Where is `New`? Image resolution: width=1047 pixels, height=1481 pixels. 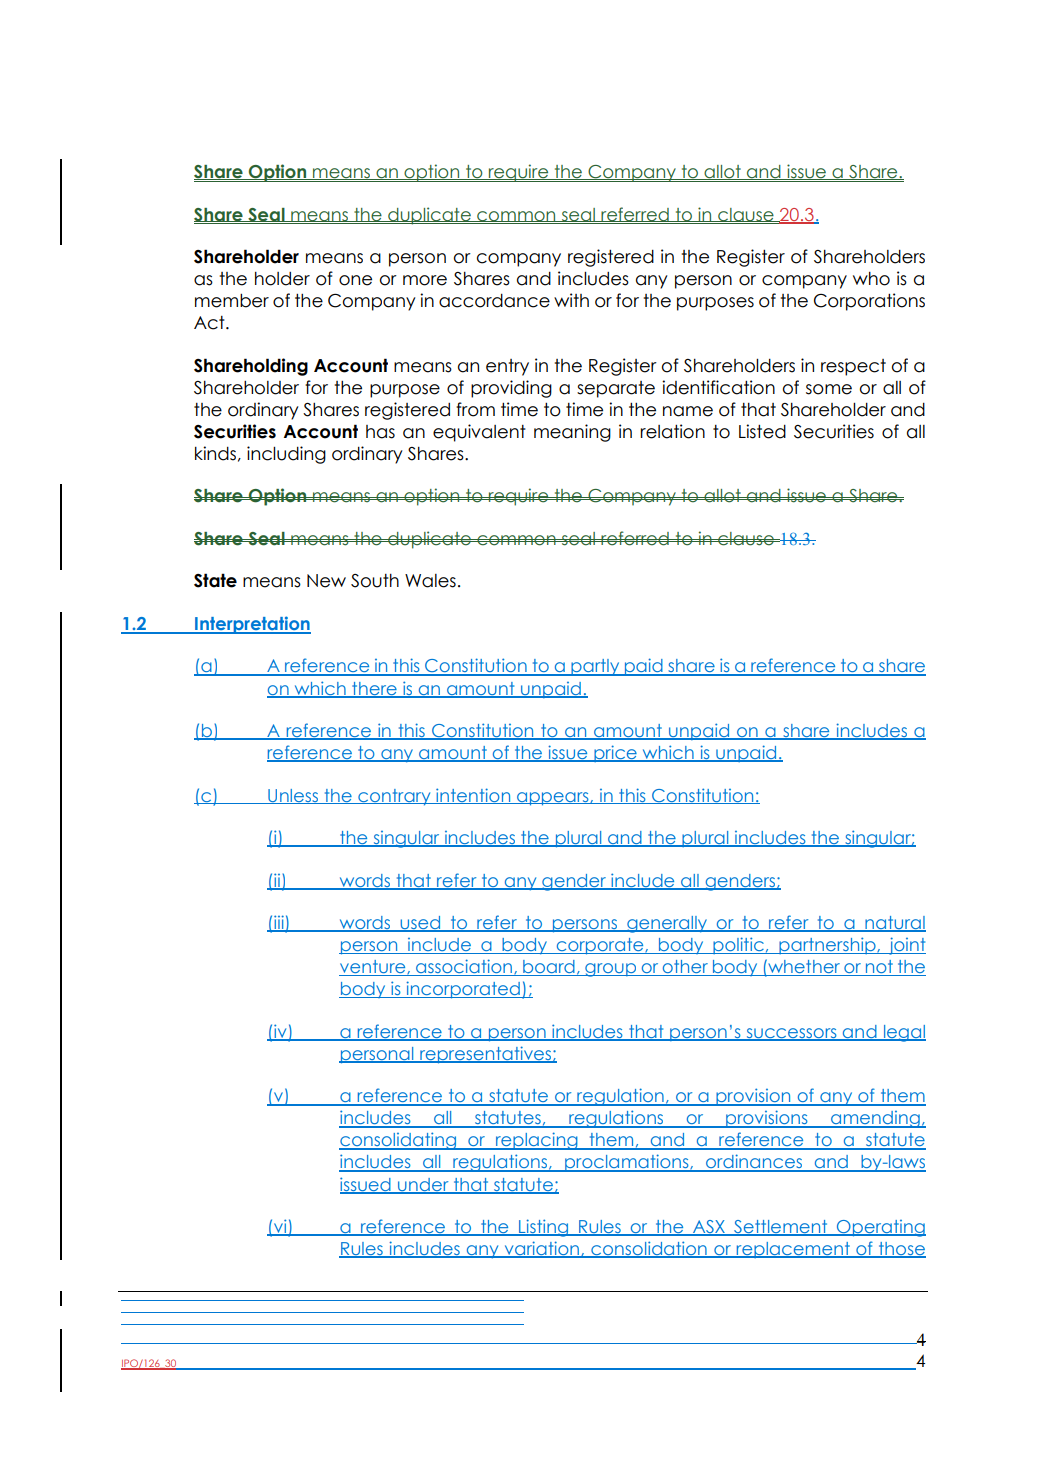 New is located at coordinates (326, 581).
